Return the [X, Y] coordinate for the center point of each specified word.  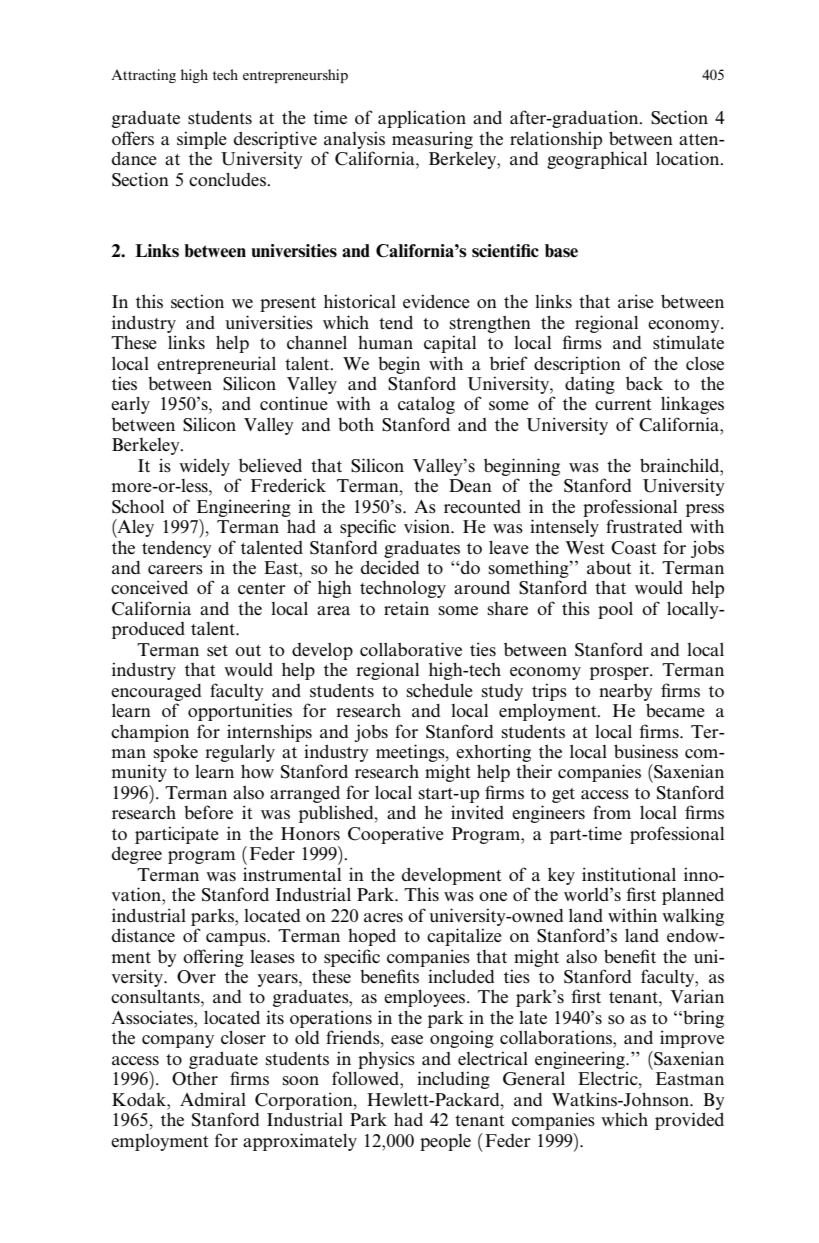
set [217, 651]
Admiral [213, 1099]
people [445, 1142]
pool [615, 610]
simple [202, 140]
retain [406, 608]
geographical [597, 160]
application [422, 119]
